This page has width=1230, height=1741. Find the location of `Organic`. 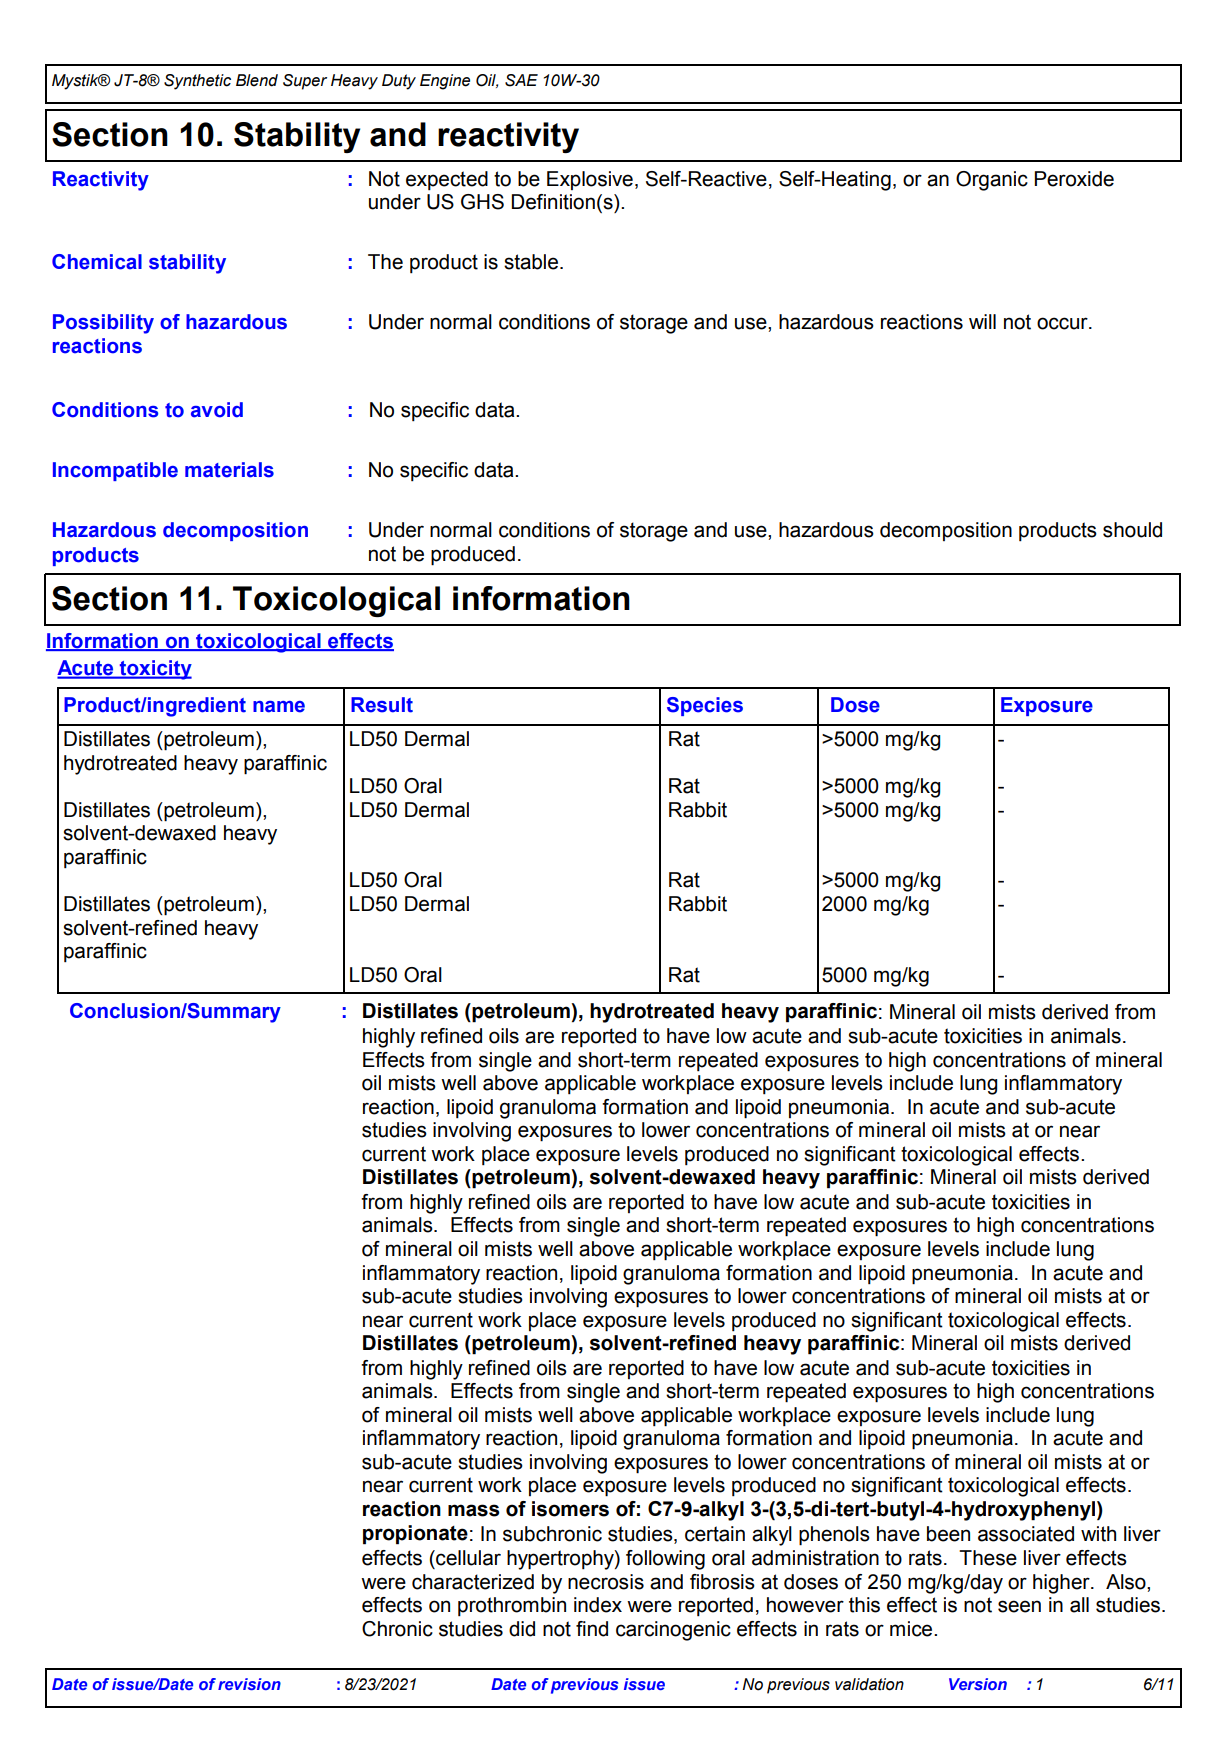

Organic is located at coordinates (992, 181).
